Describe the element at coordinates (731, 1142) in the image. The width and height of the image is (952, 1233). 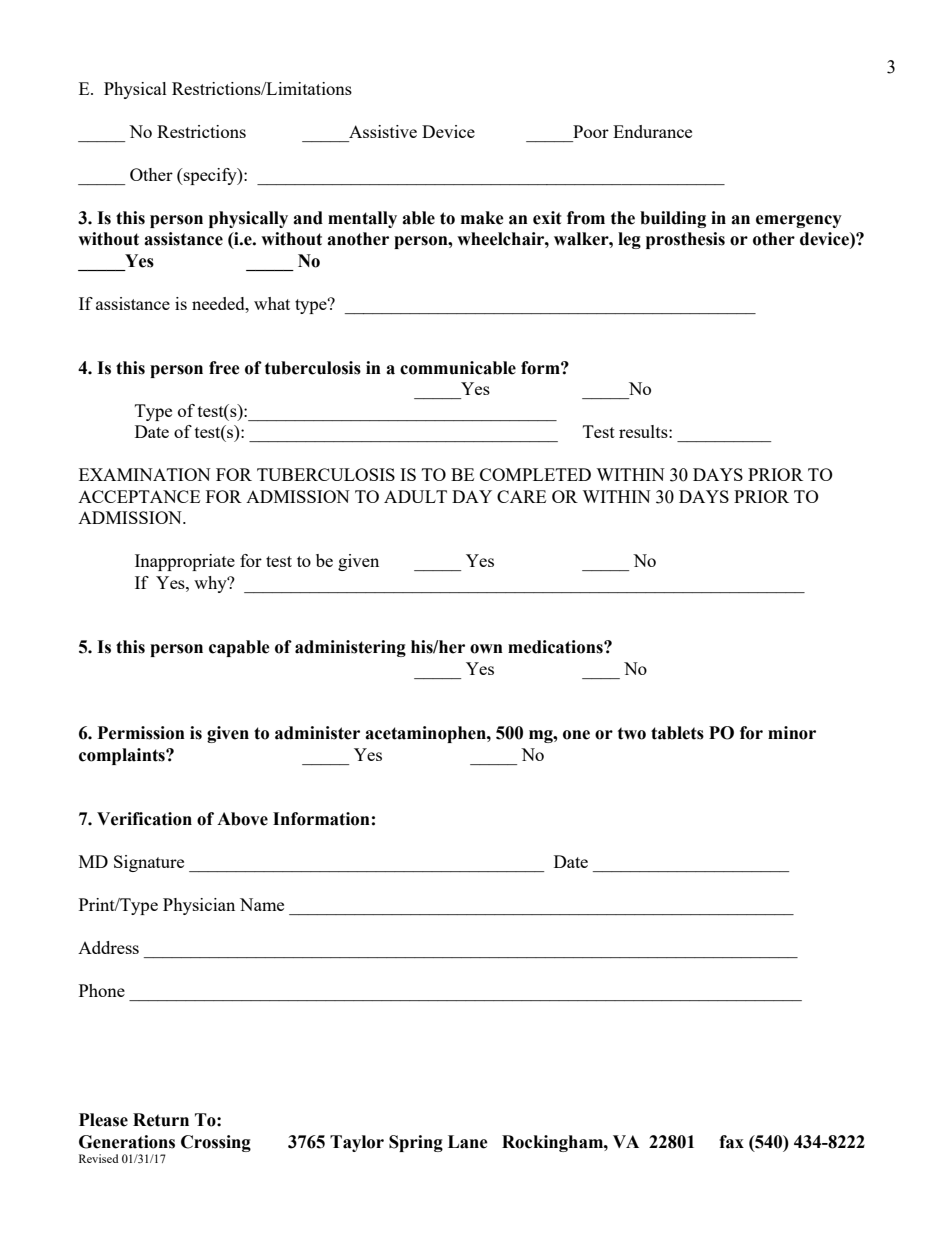
I see `fax` at that location.
